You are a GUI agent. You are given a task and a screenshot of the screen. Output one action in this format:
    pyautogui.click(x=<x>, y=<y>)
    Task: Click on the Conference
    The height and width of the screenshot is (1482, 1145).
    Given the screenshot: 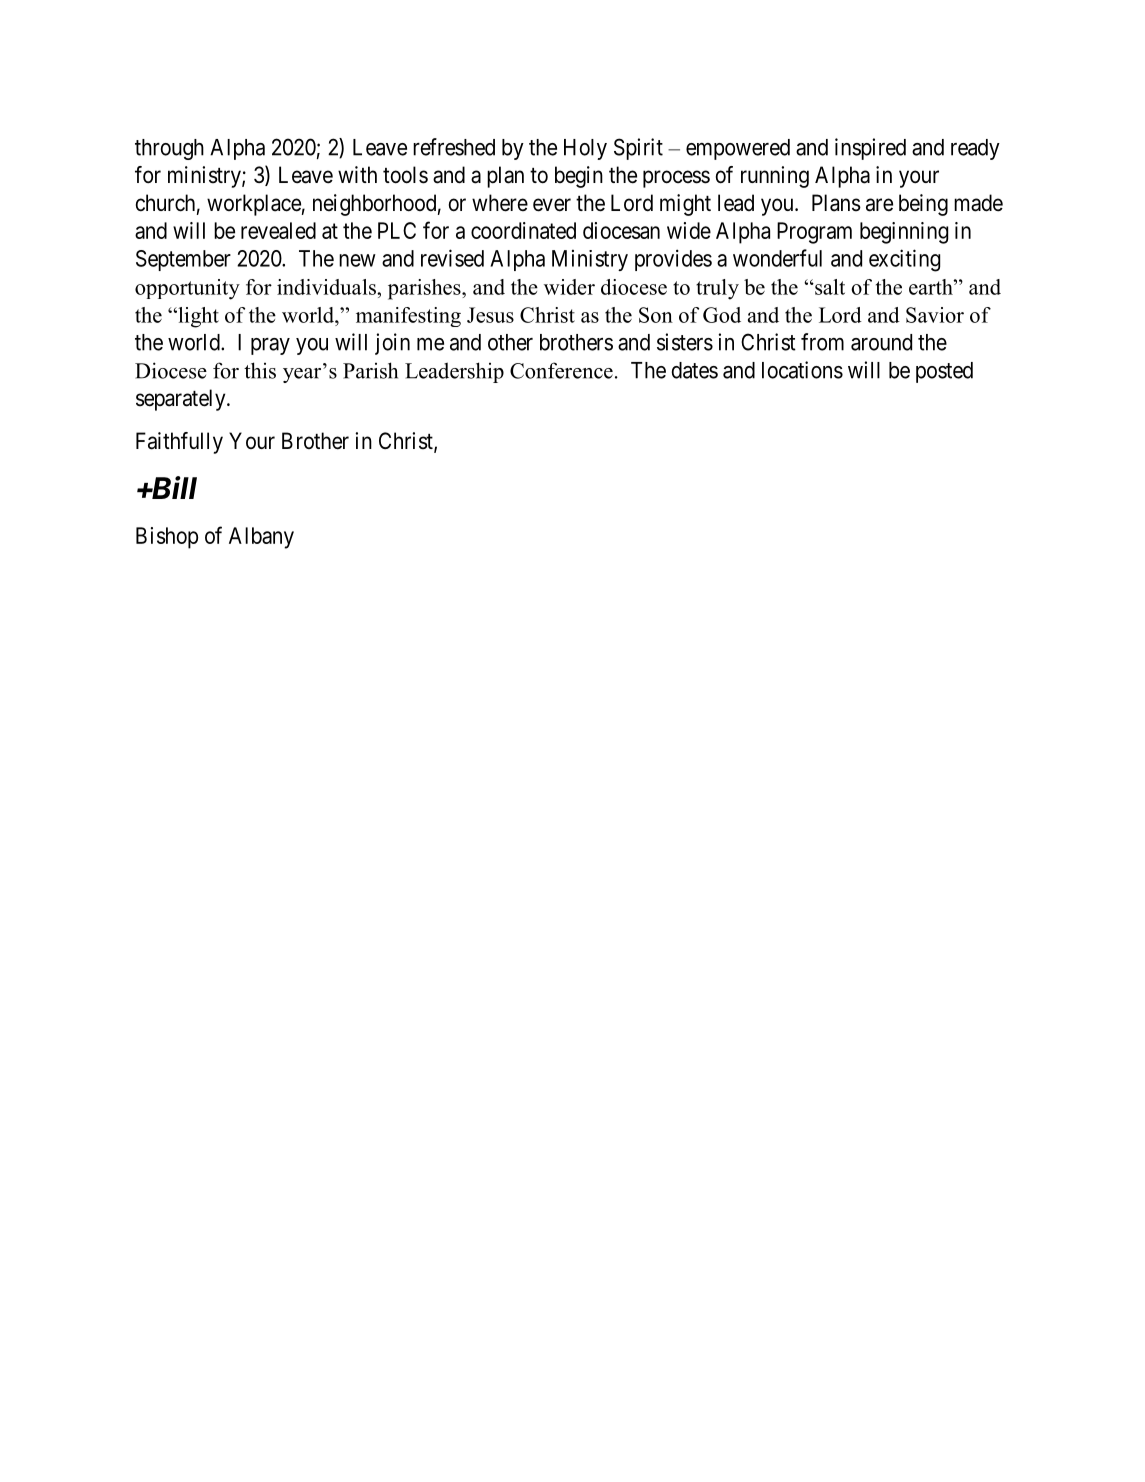 What is the action you would take?
    pyautogui.click(x=561, y=370)
